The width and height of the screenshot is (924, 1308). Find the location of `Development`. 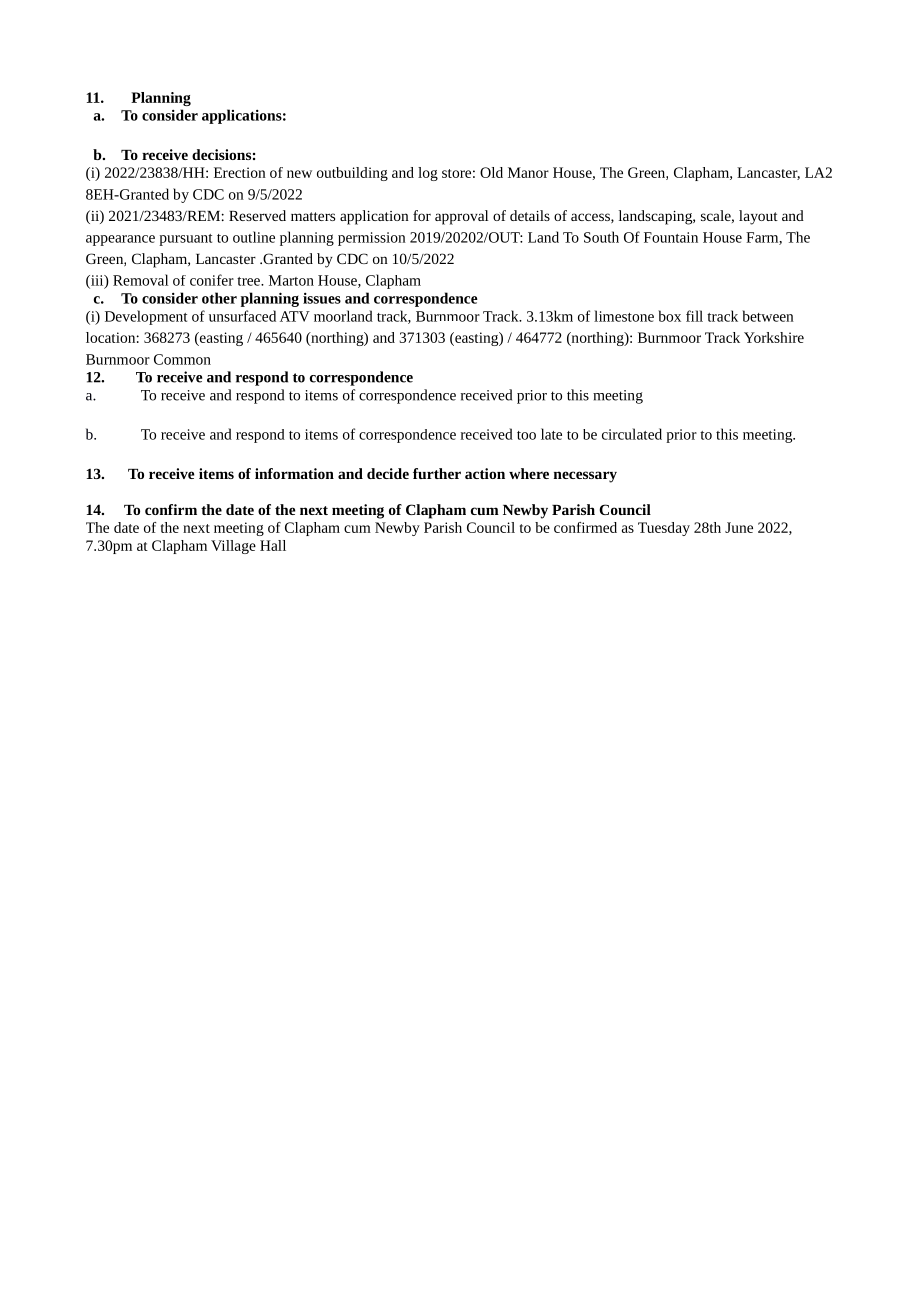

Development is located at coordinates (146, 317).
